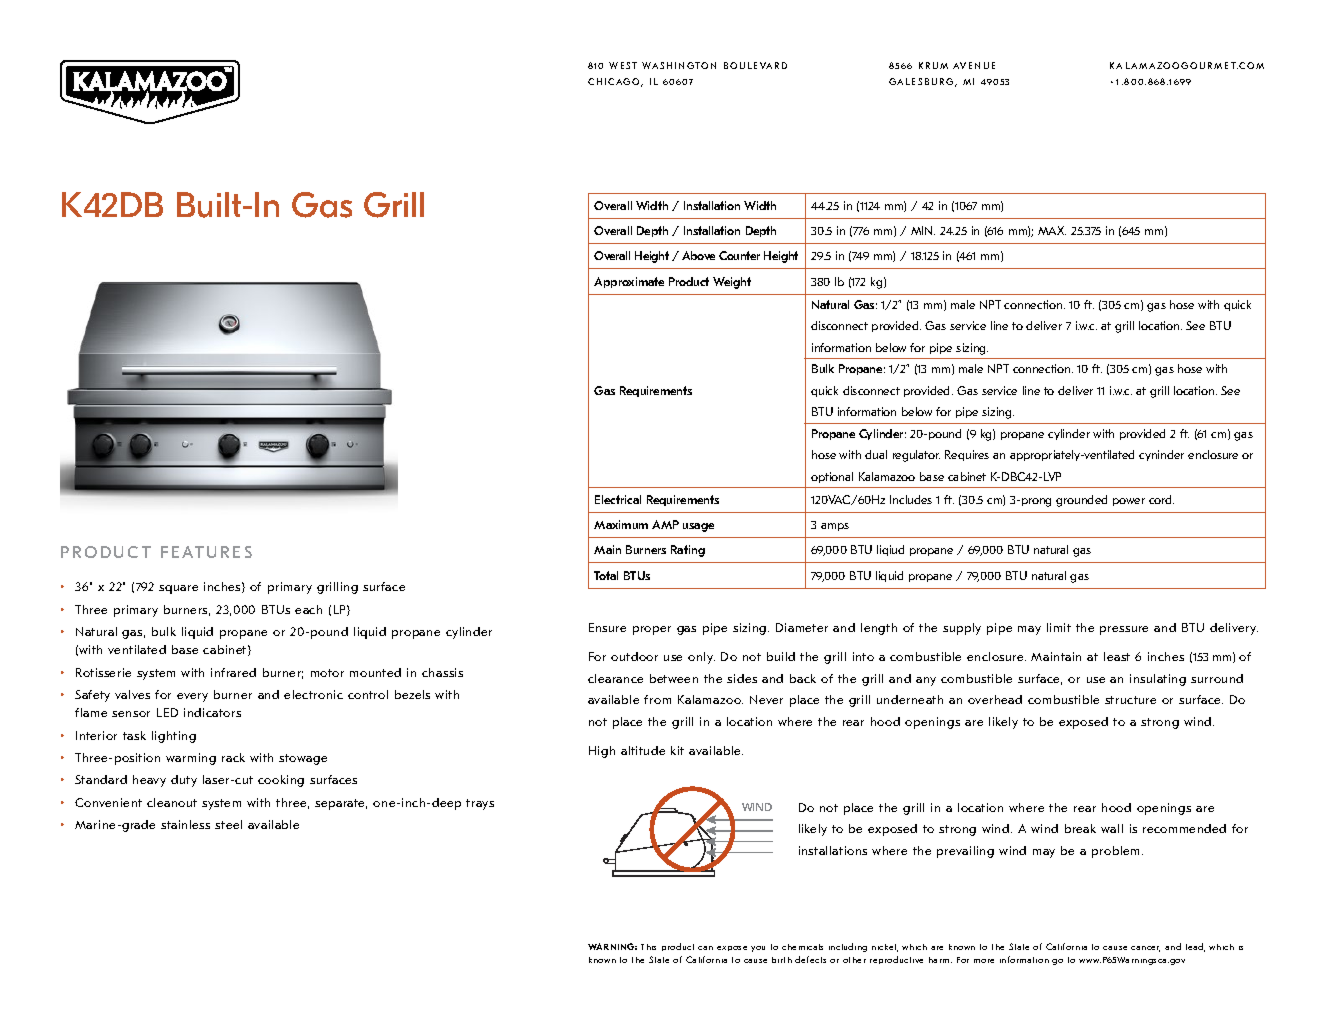 The height and width of the screenshot is (1024, 1326). What do you see at coordinates (1080, 828) in the screenshot?
I see `break` at bounding box center [1080, 828].
